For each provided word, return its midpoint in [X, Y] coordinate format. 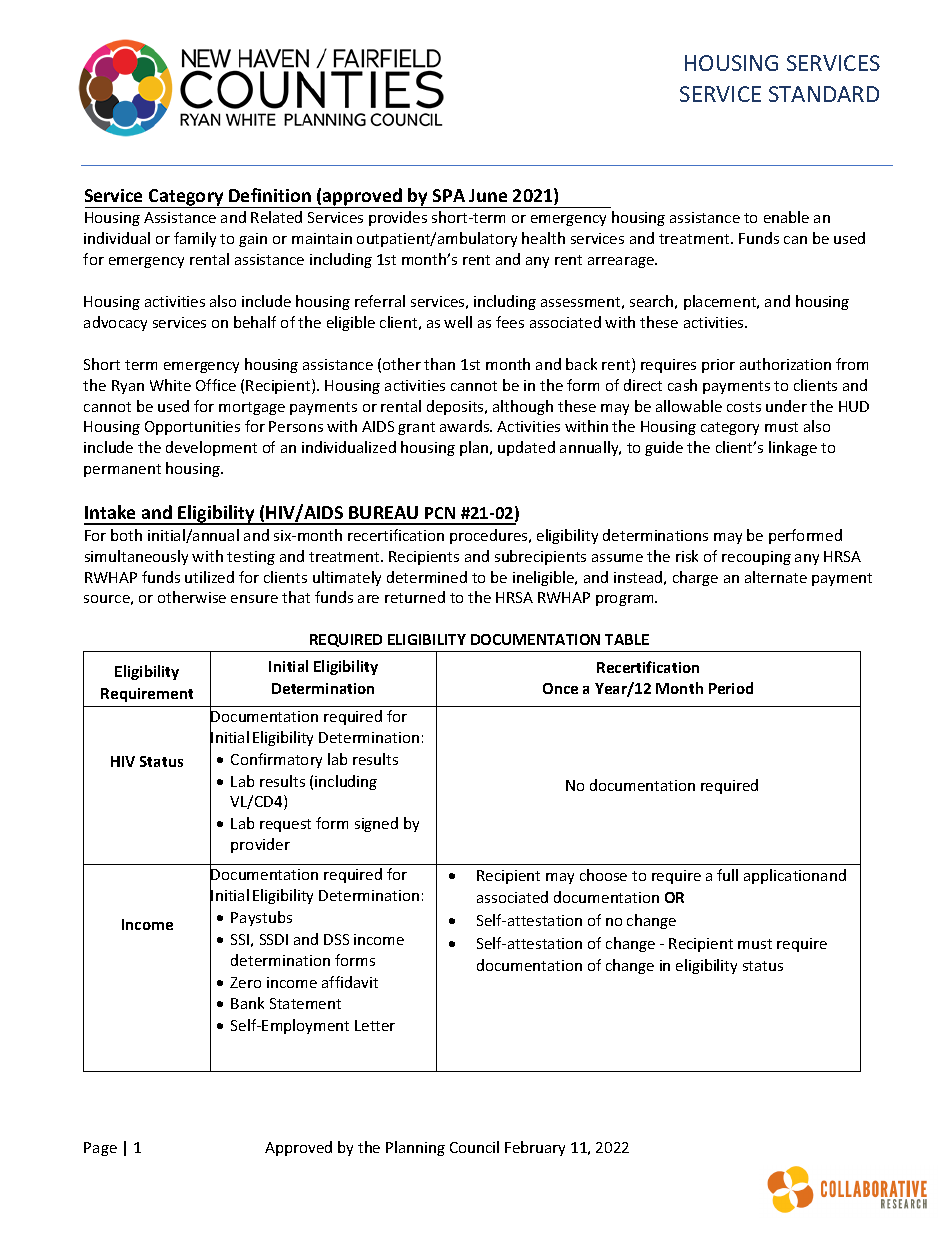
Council [474, 1147]
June [488, 195]
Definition [270, 195]
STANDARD [824, 94]
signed [376, 824]
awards [466, 426]
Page [100, 1149]
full [727, 875]
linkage [793, 448]
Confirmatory [276, 760]
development [211, 448]
